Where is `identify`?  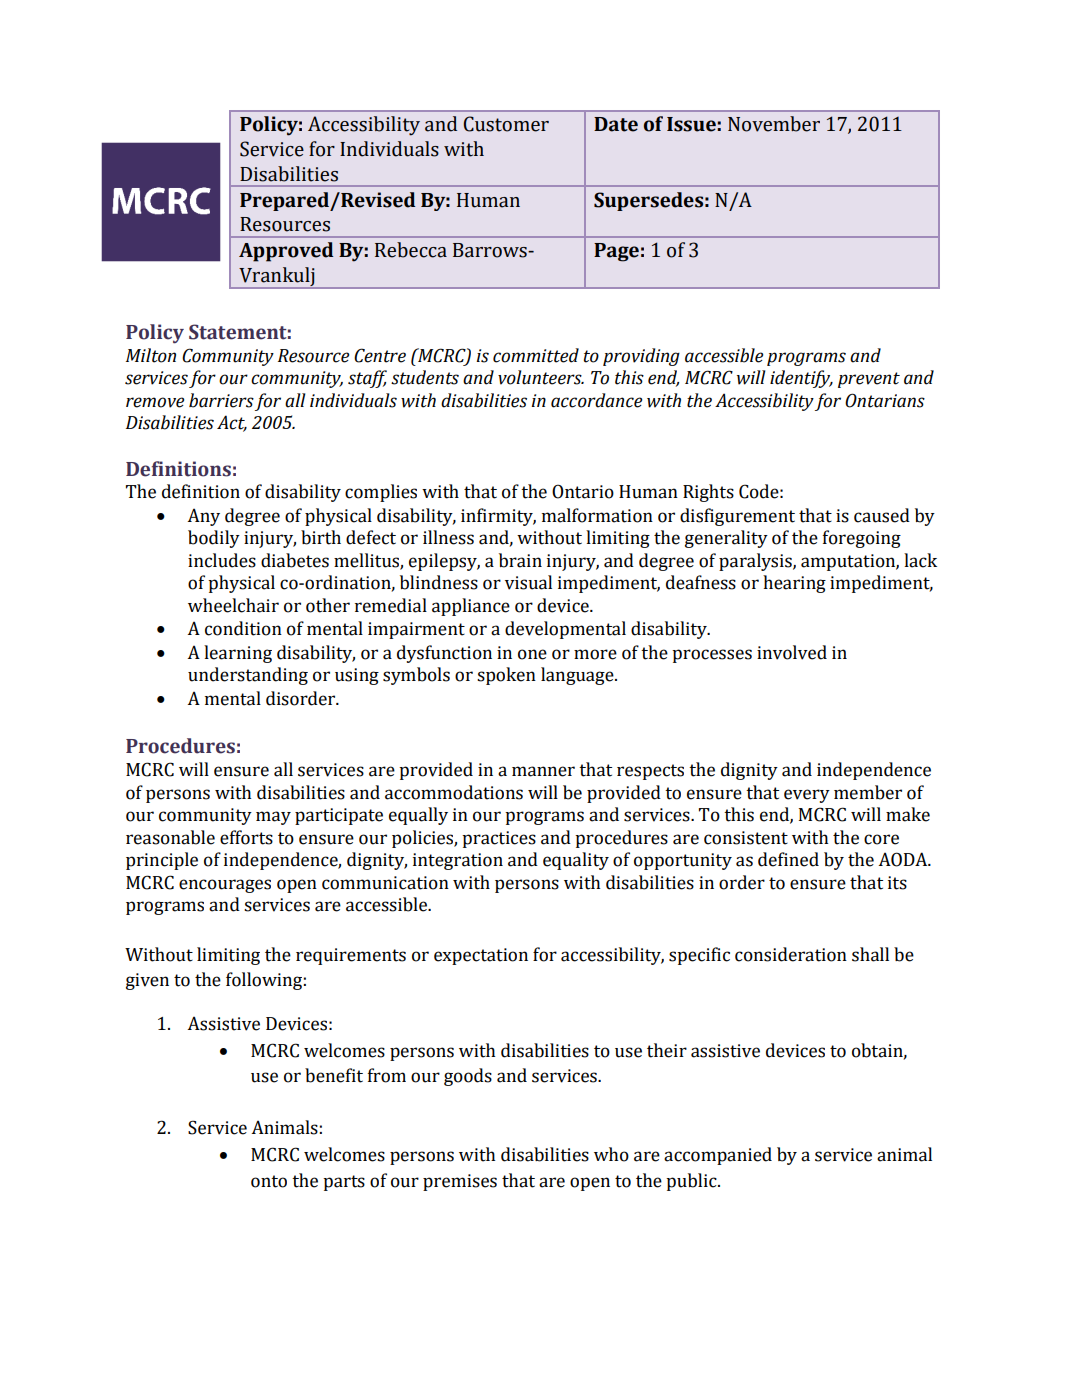
identify is located at coordinates (801, 379).
